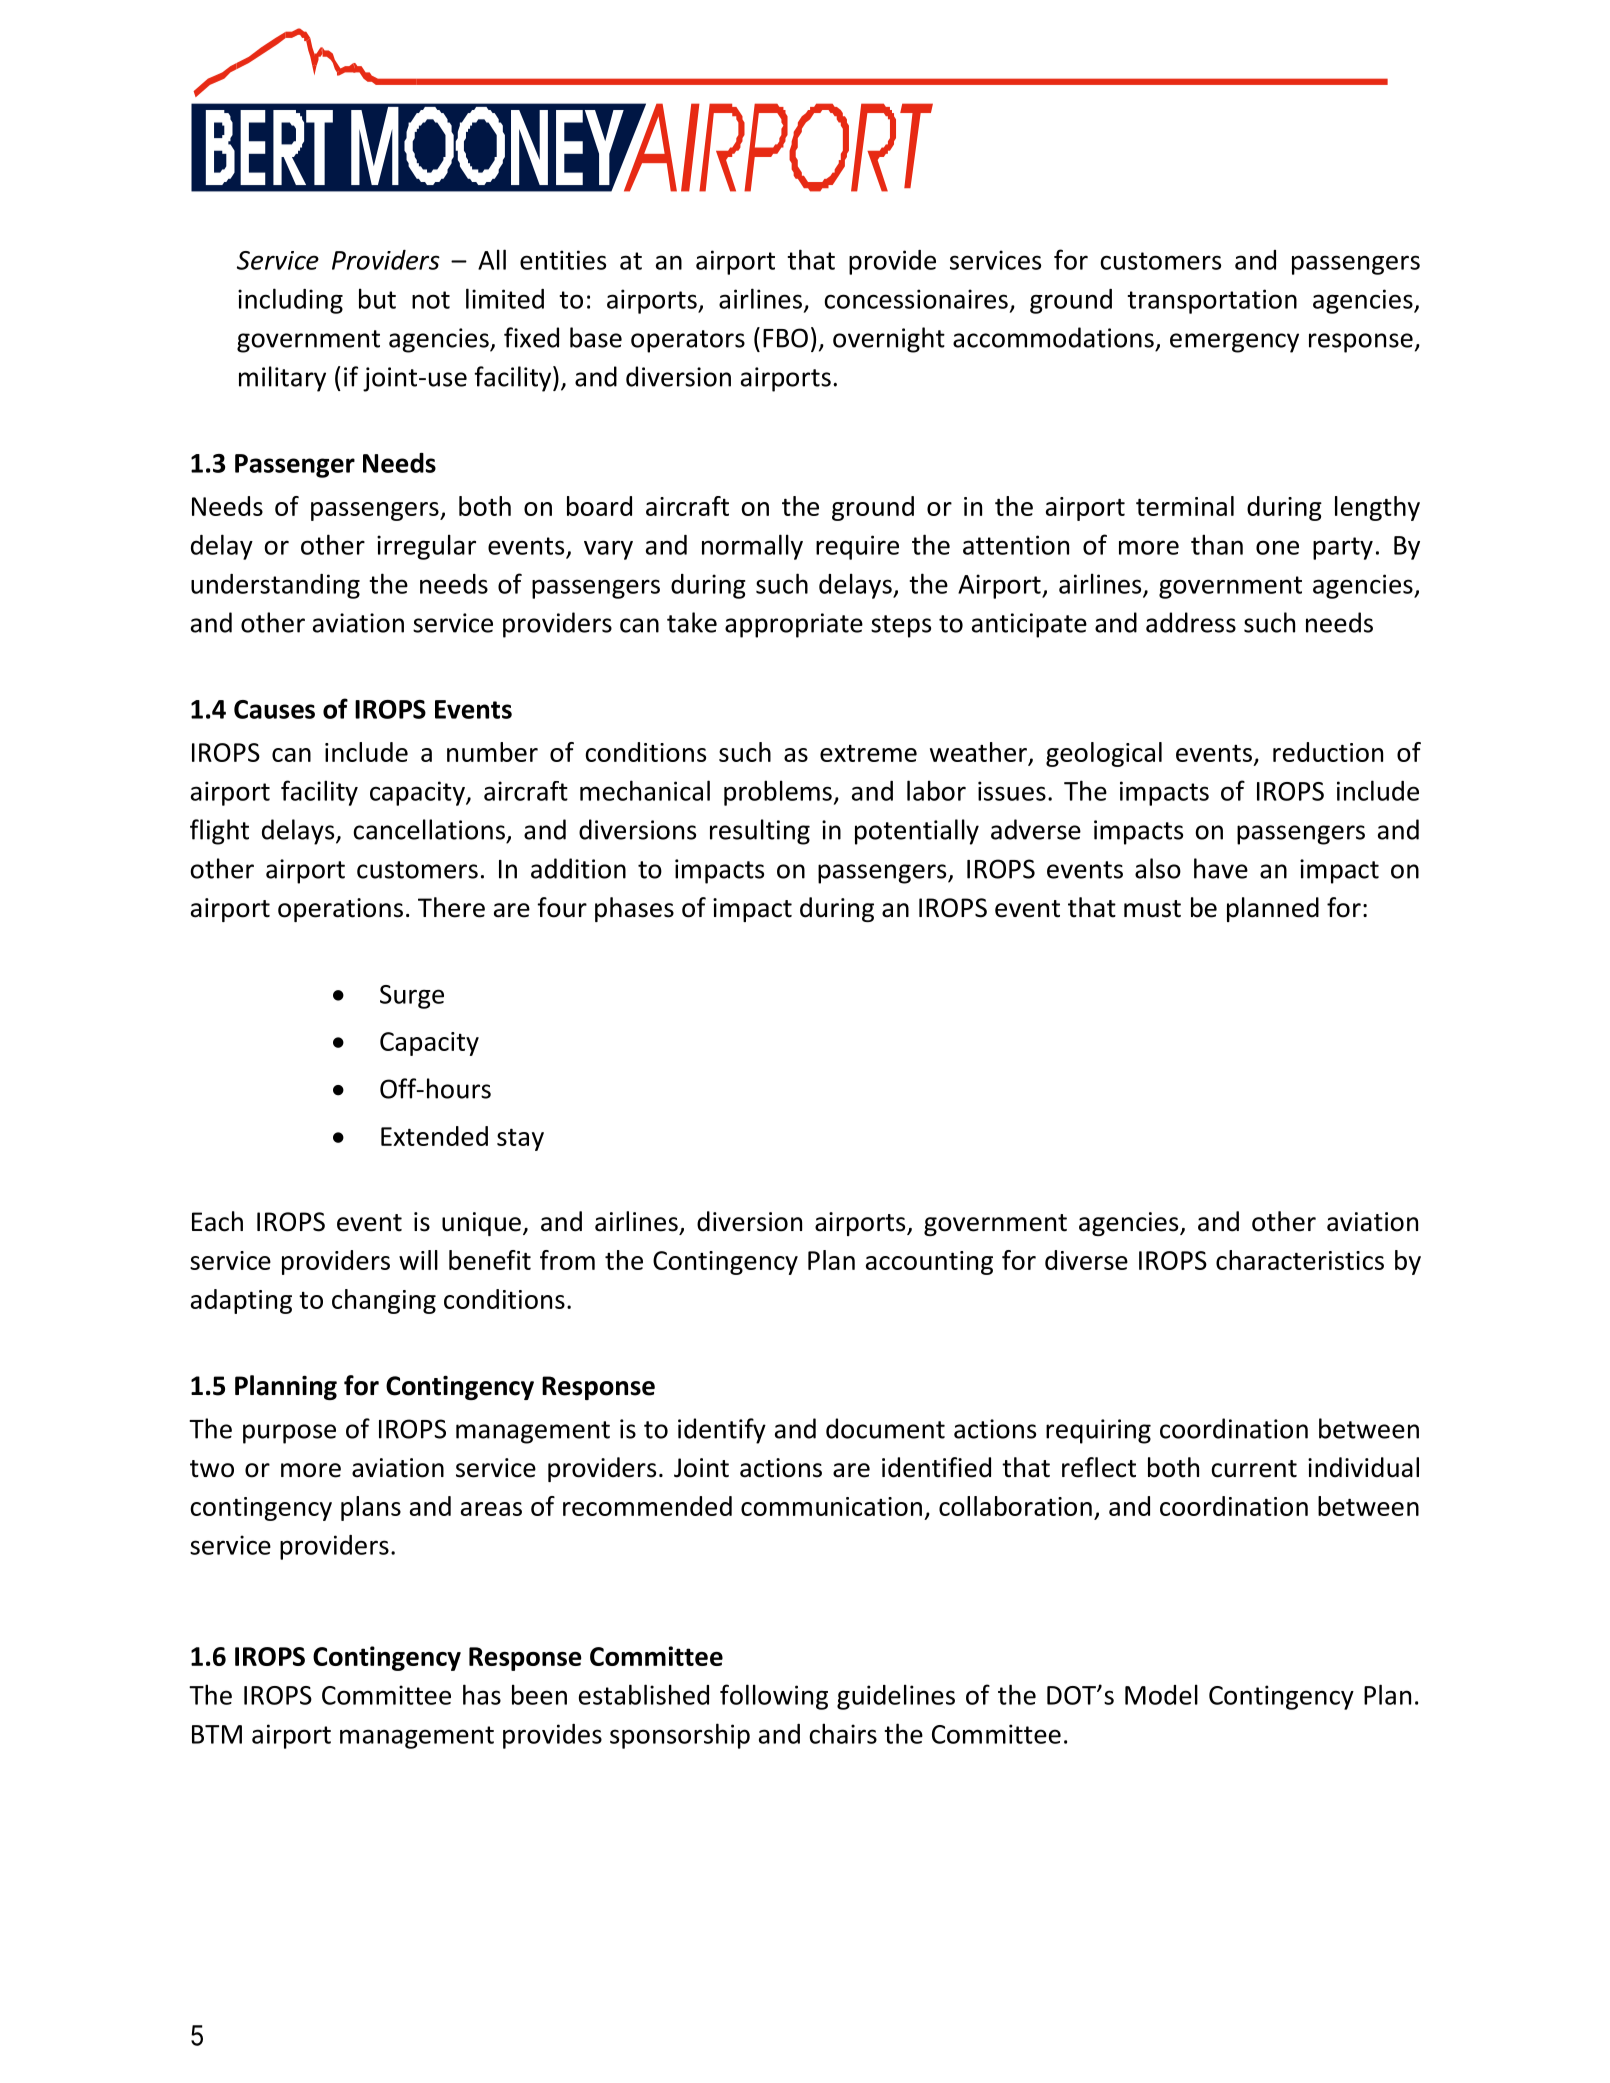 The height and width of the document is (2083, 1610). Describe the element at coordinates (1212, 301) in the document. I see `transportation` at that location.
